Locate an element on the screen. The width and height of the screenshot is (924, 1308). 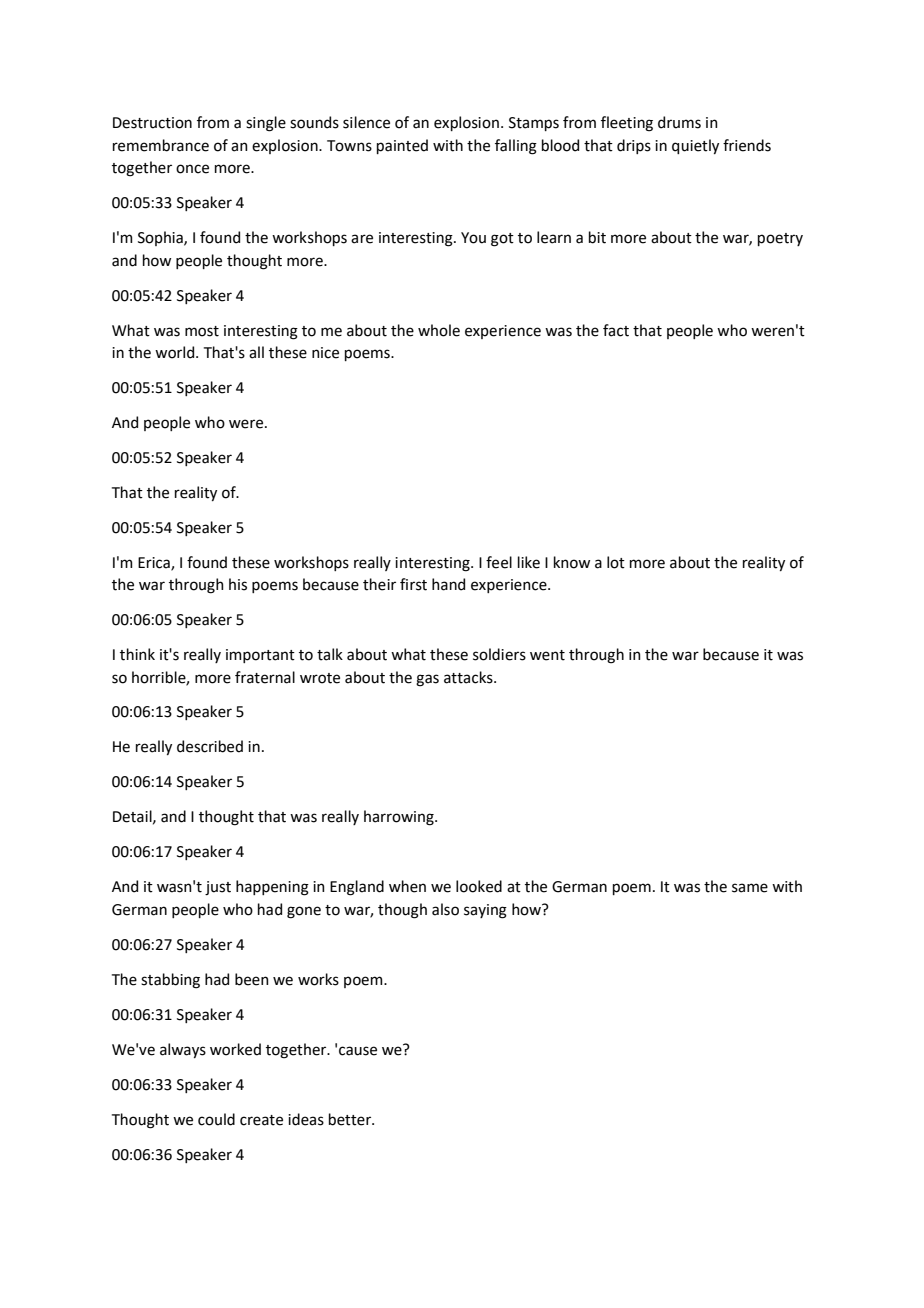
could is located at coordinates (216, 1119).
